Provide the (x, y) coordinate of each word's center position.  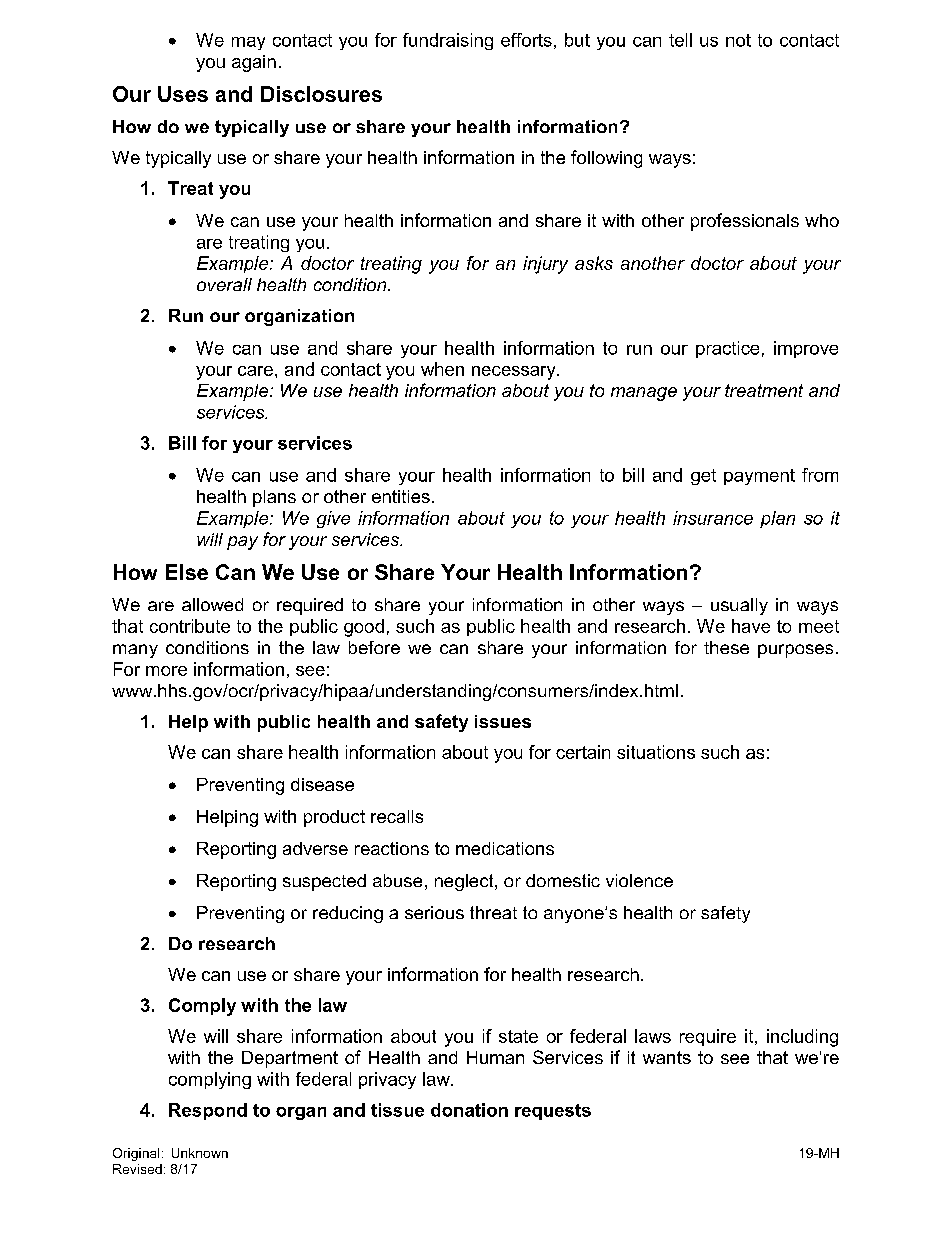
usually (739, 606)
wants (667, 1057)
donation (469, 1110)
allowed (212, 604)
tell (680, 40)
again (254, 63)
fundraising (448, 41)
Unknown (200, 1153)
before (374, 647)
